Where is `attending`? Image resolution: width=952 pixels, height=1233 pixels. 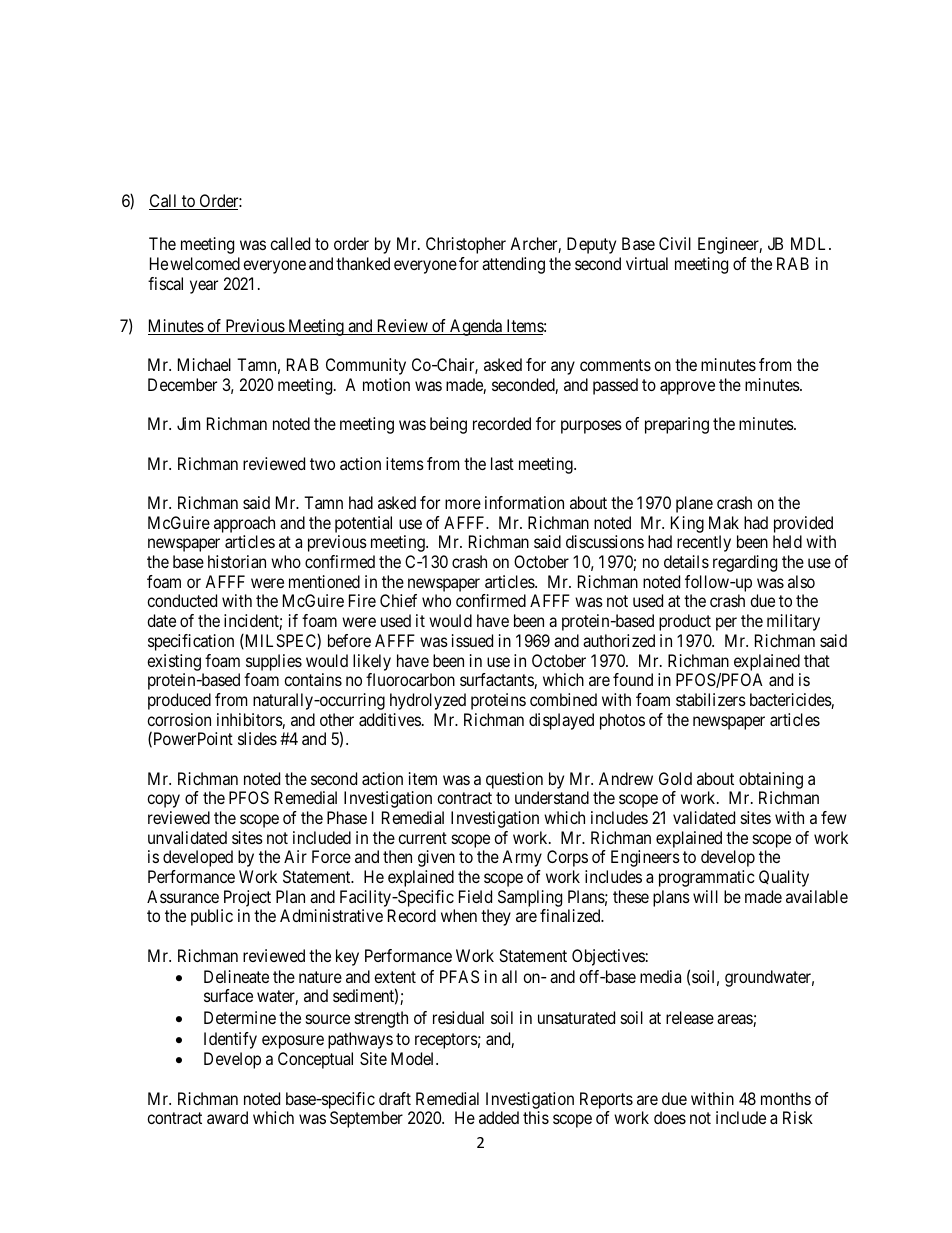 attending is located at coordinates (513, 265).
